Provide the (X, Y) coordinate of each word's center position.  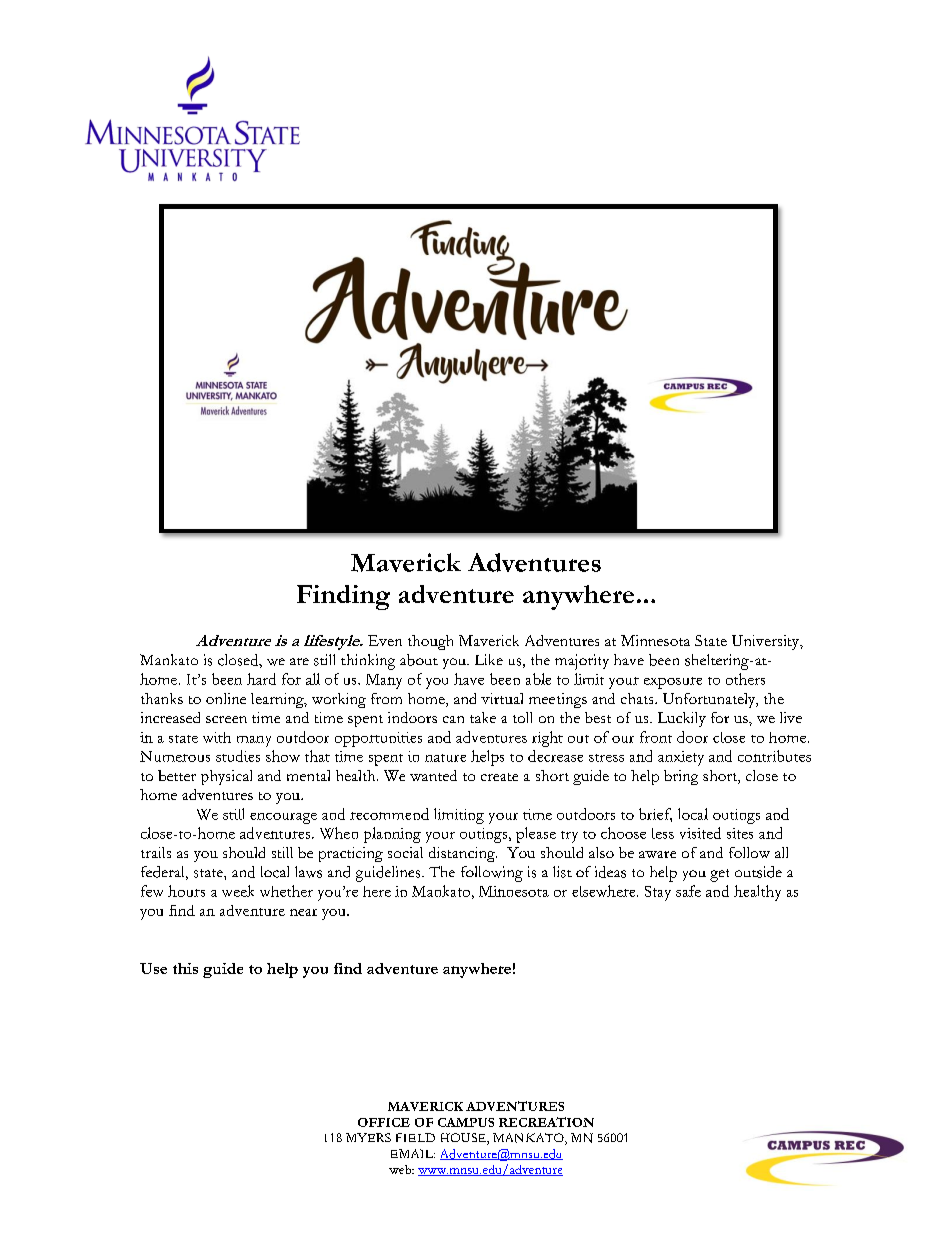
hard (261, 679)
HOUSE (464, 1139)
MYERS (368, 1137)
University (767, 642)
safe (688, 891)
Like (489, 659)
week (238, 891)
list (562, 872)
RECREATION (546, 1122)
